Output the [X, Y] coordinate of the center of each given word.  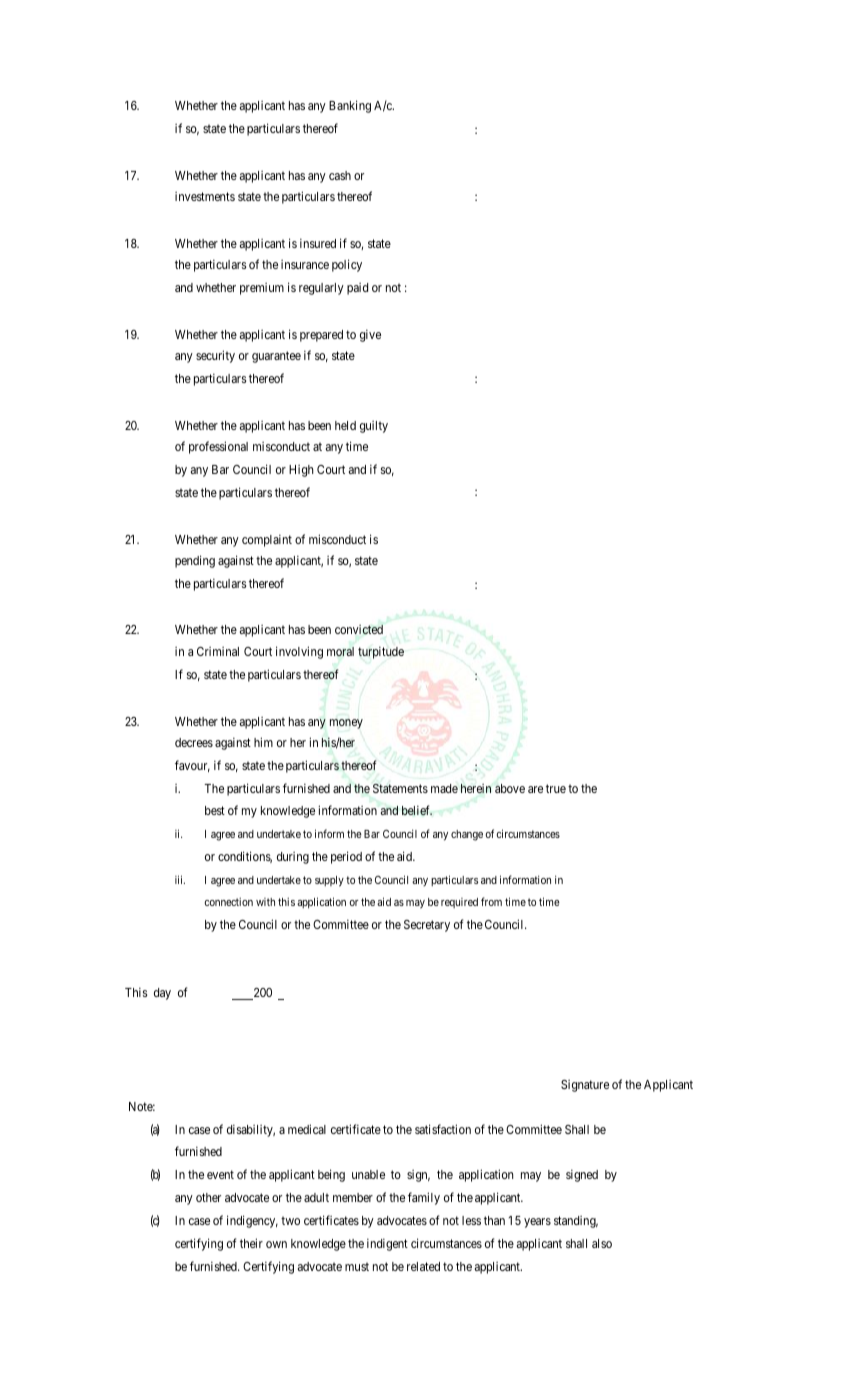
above [510, 788]
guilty [374, 427]
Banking [350, 106]
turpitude [381, 652]
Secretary [427, 926]
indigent [387, 1244]
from [491, 901]
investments [205, 196]
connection [229, 901]
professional [218, 447]
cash [340, 175]
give [370, 335]
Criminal [218, 651]
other [208, 1197]
